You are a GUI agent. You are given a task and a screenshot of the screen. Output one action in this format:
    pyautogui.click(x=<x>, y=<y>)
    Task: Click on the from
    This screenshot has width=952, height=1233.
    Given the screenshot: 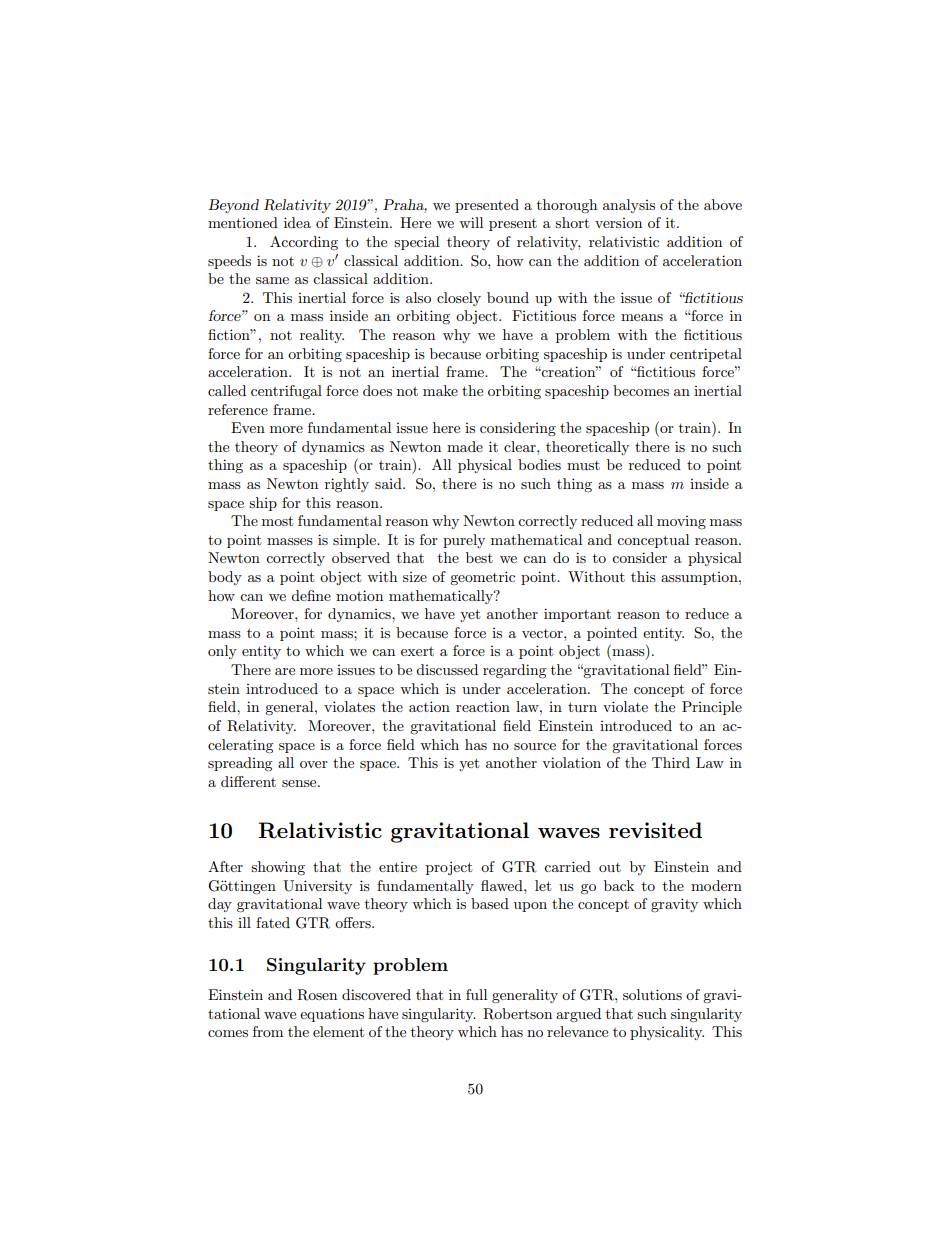 What is the action you would take?
    pyautogui.click(x=268, y=1031)
